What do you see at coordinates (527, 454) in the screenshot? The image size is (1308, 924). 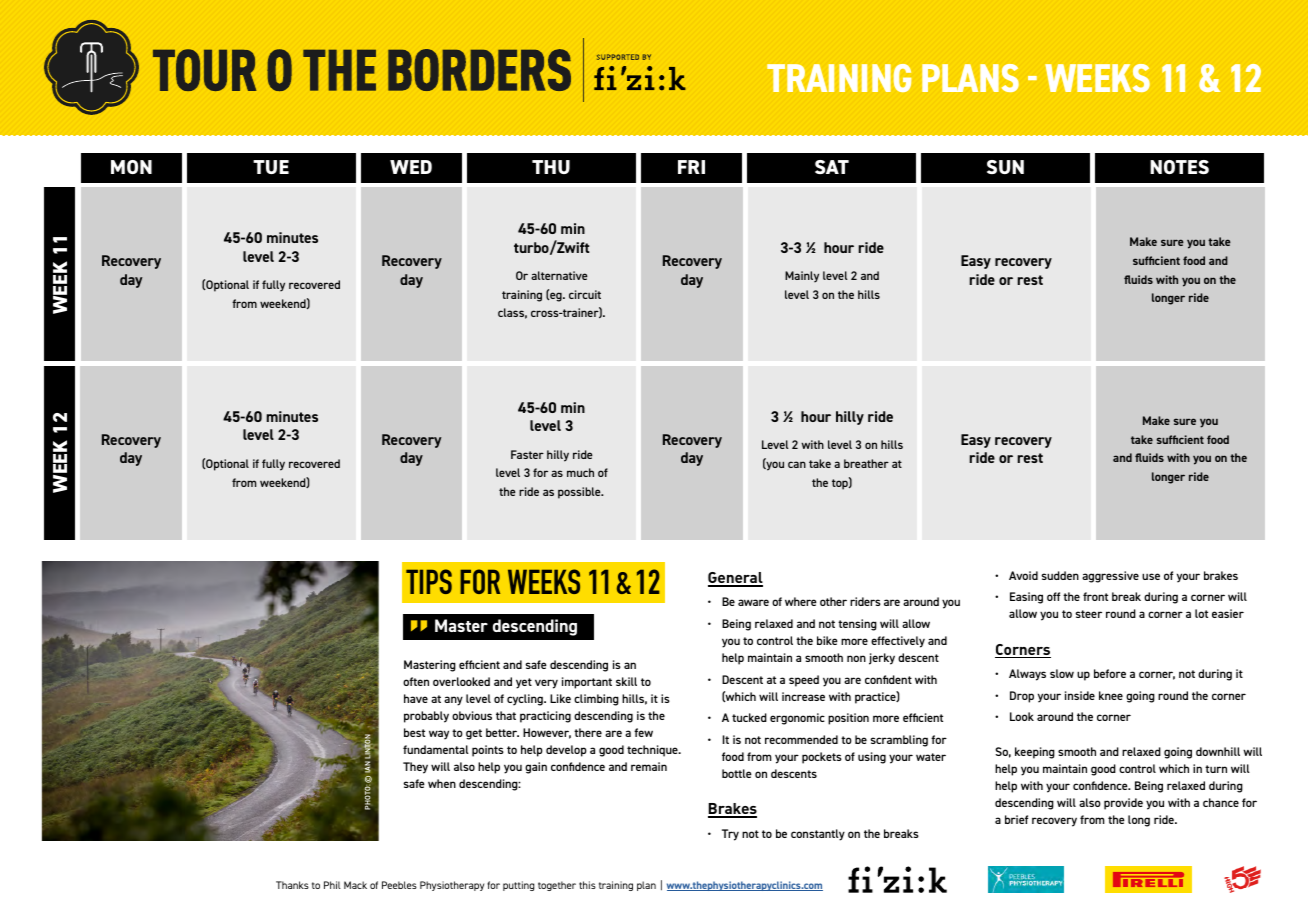 I see `Faster` at bounding box center [527, 454].
